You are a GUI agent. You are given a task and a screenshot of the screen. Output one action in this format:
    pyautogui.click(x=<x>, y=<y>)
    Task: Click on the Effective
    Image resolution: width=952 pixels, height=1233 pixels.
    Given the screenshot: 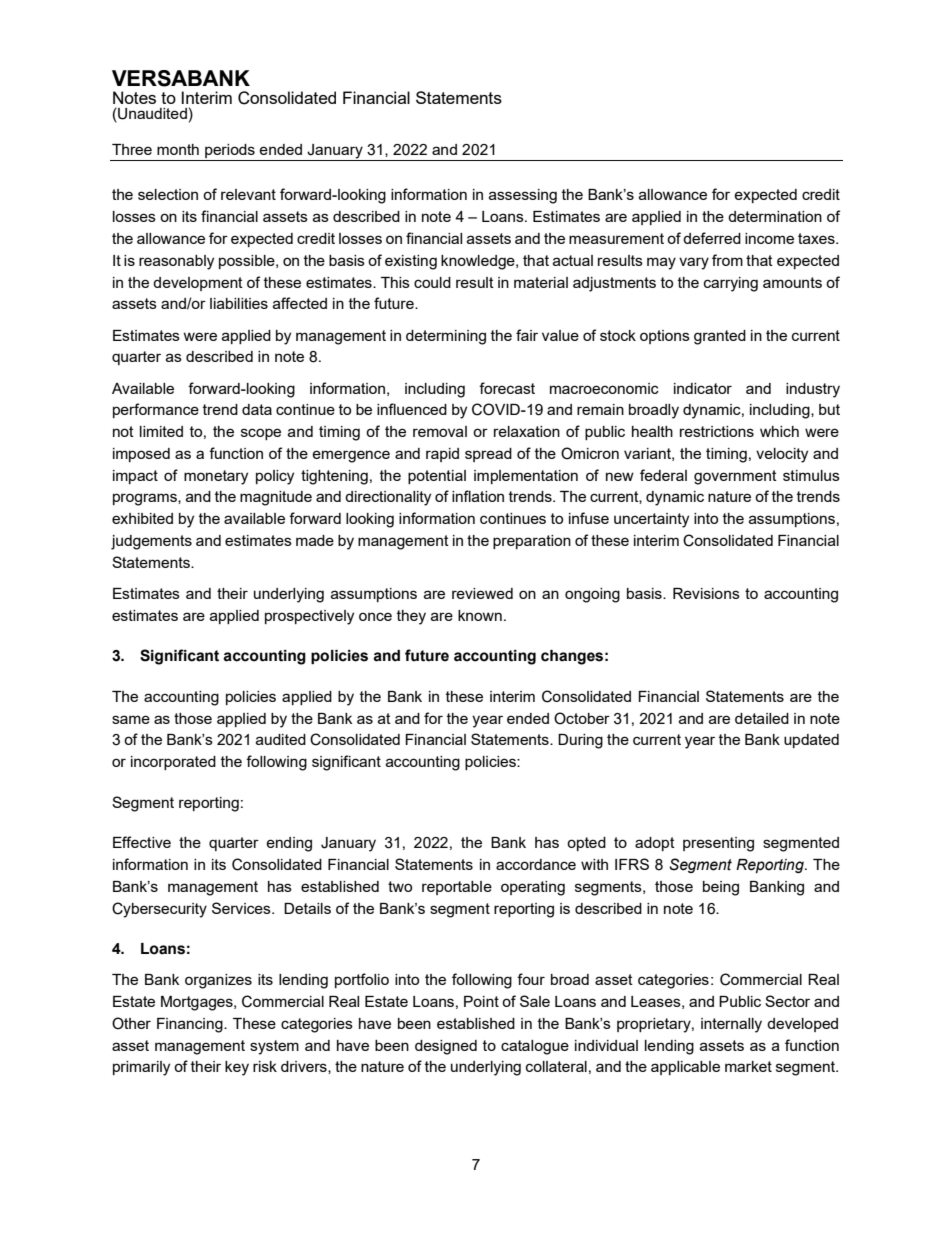 What is the action you would take?
    pyautogui.click(x=142, y=842)
